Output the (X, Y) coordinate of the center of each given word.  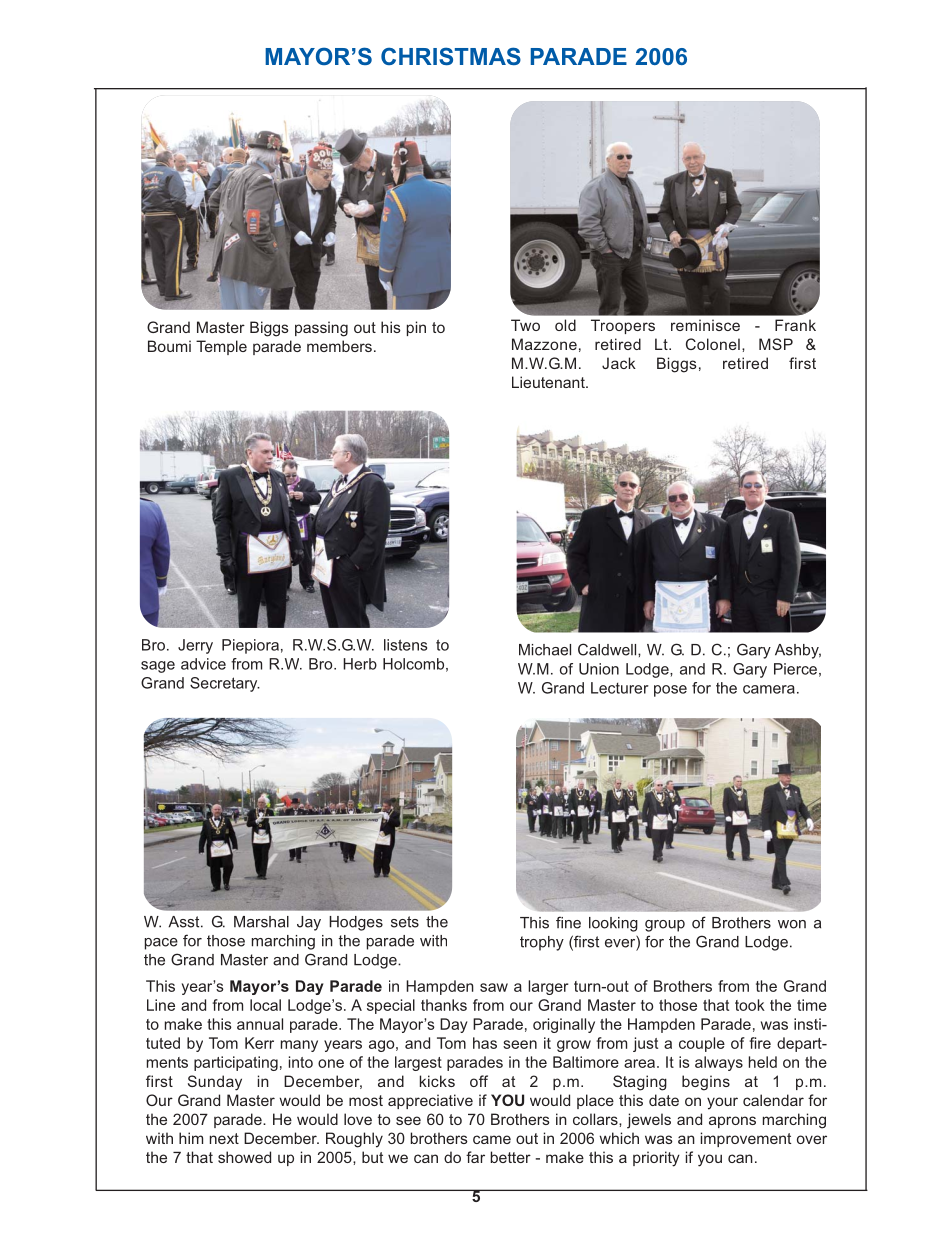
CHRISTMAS (451, 56)
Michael (545, 650)
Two (525, 325)
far (475, 1157)
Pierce (795, 669)
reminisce (705, 325)
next (224, 1138)
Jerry (195, 646)
